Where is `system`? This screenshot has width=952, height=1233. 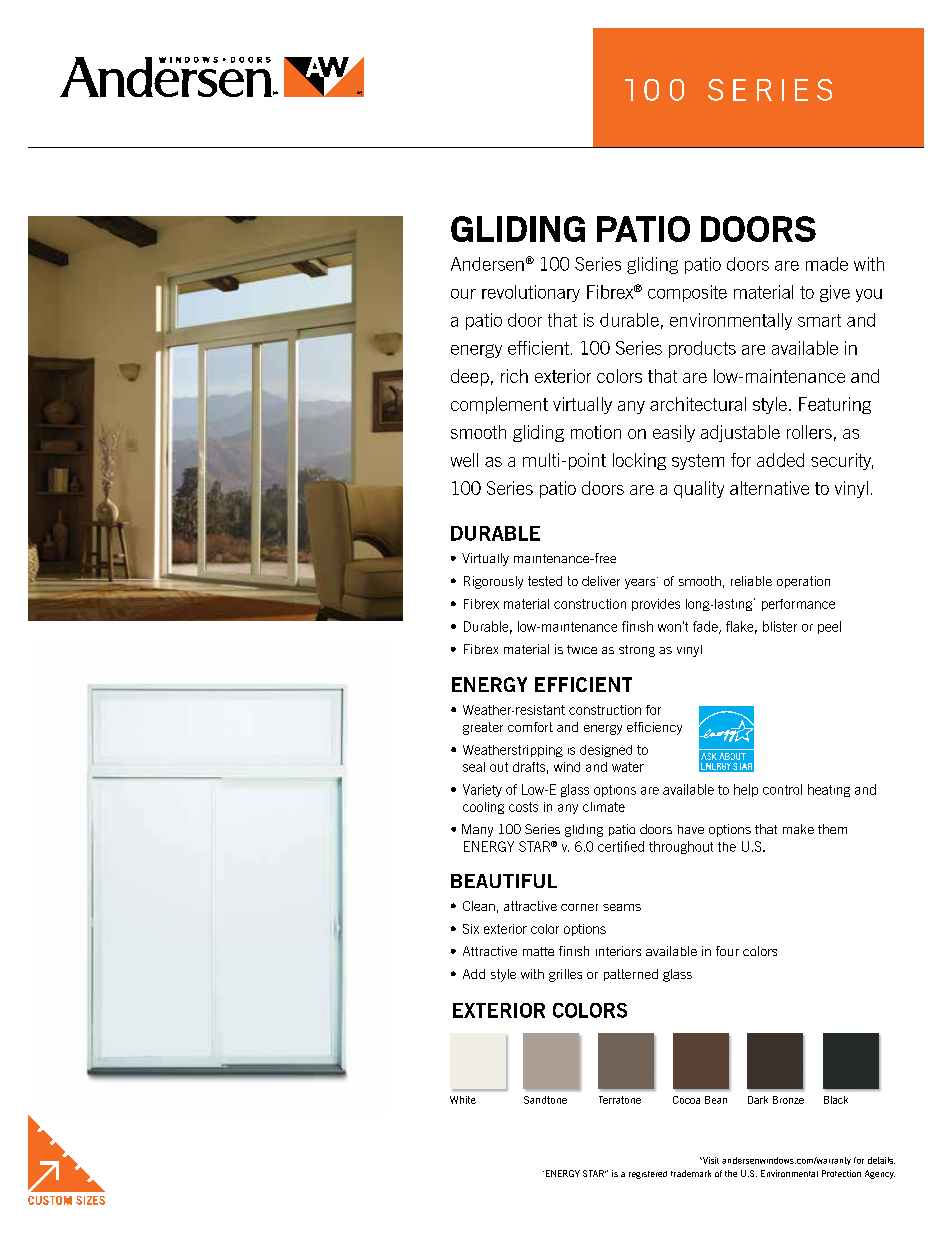 system is located at coordinates (698, 462).
